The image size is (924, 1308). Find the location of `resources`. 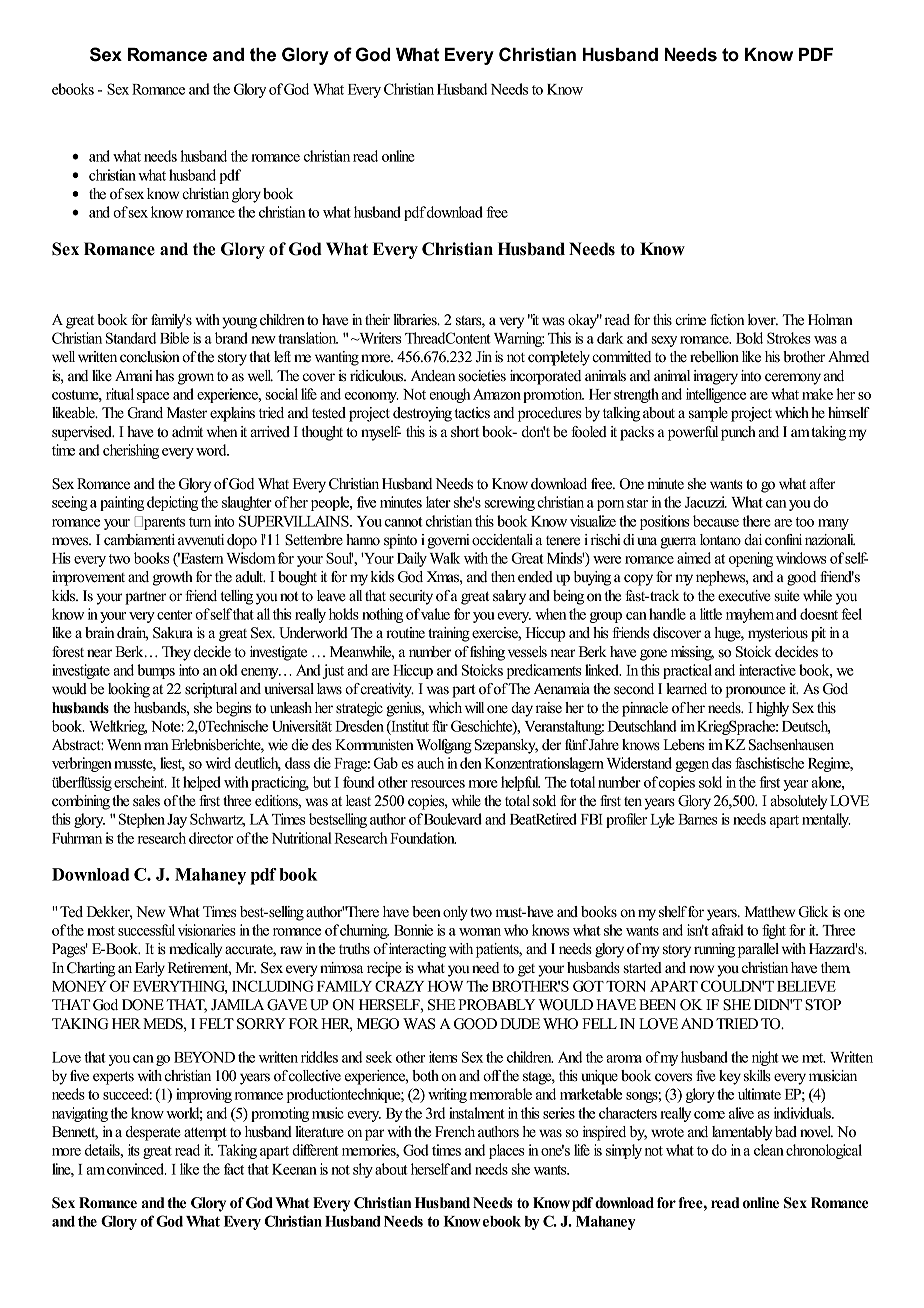

resources is located at coordinates (438, 784).
